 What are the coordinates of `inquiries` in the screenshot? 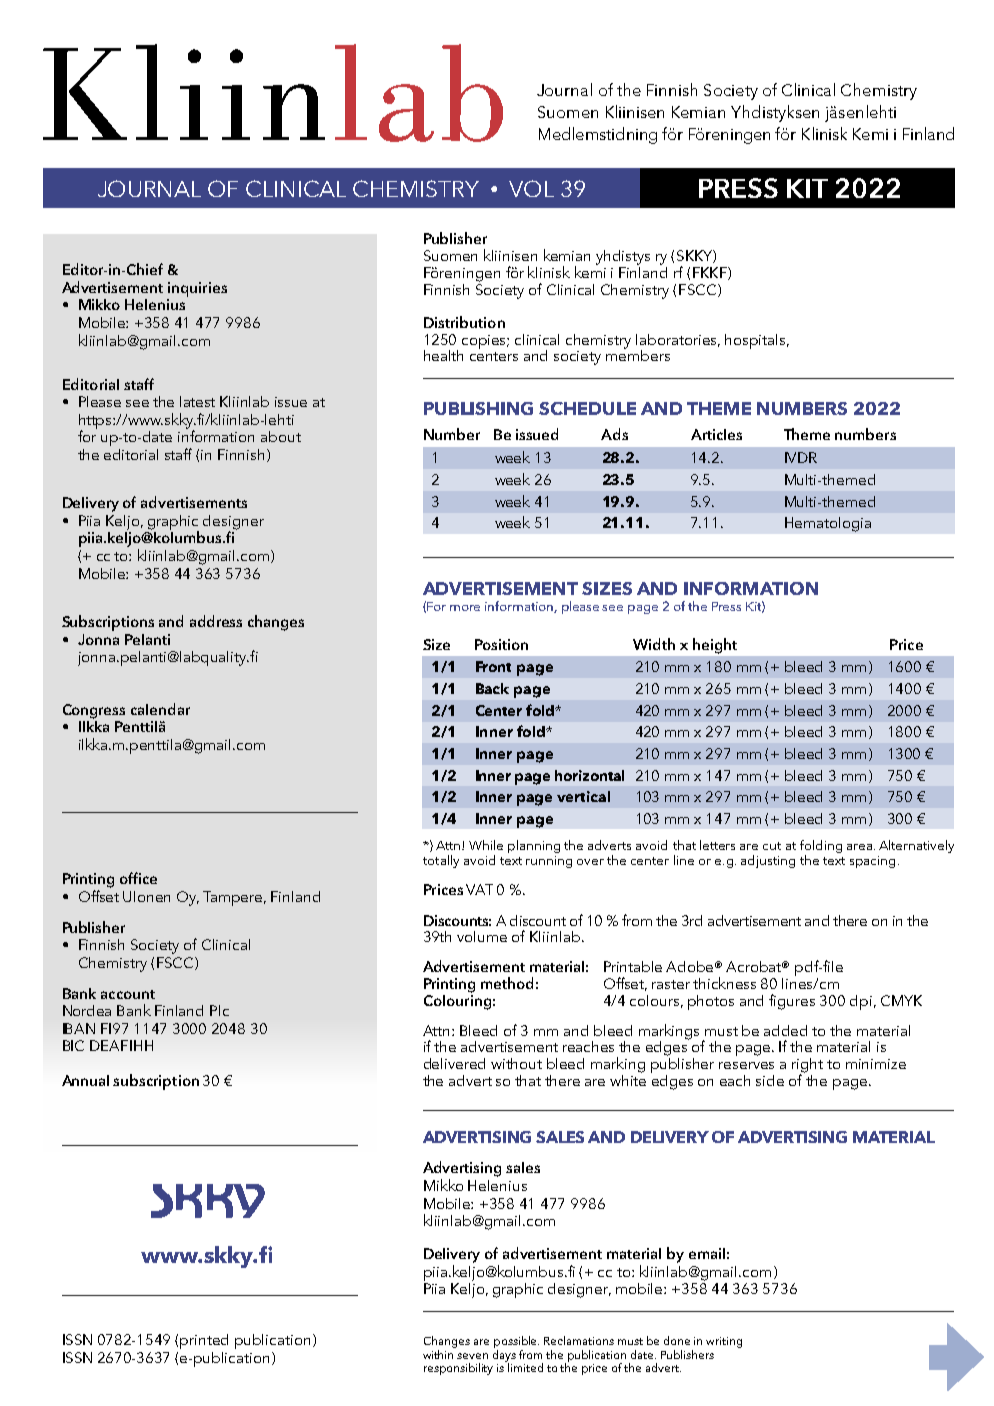 It's located at (197, 289).
